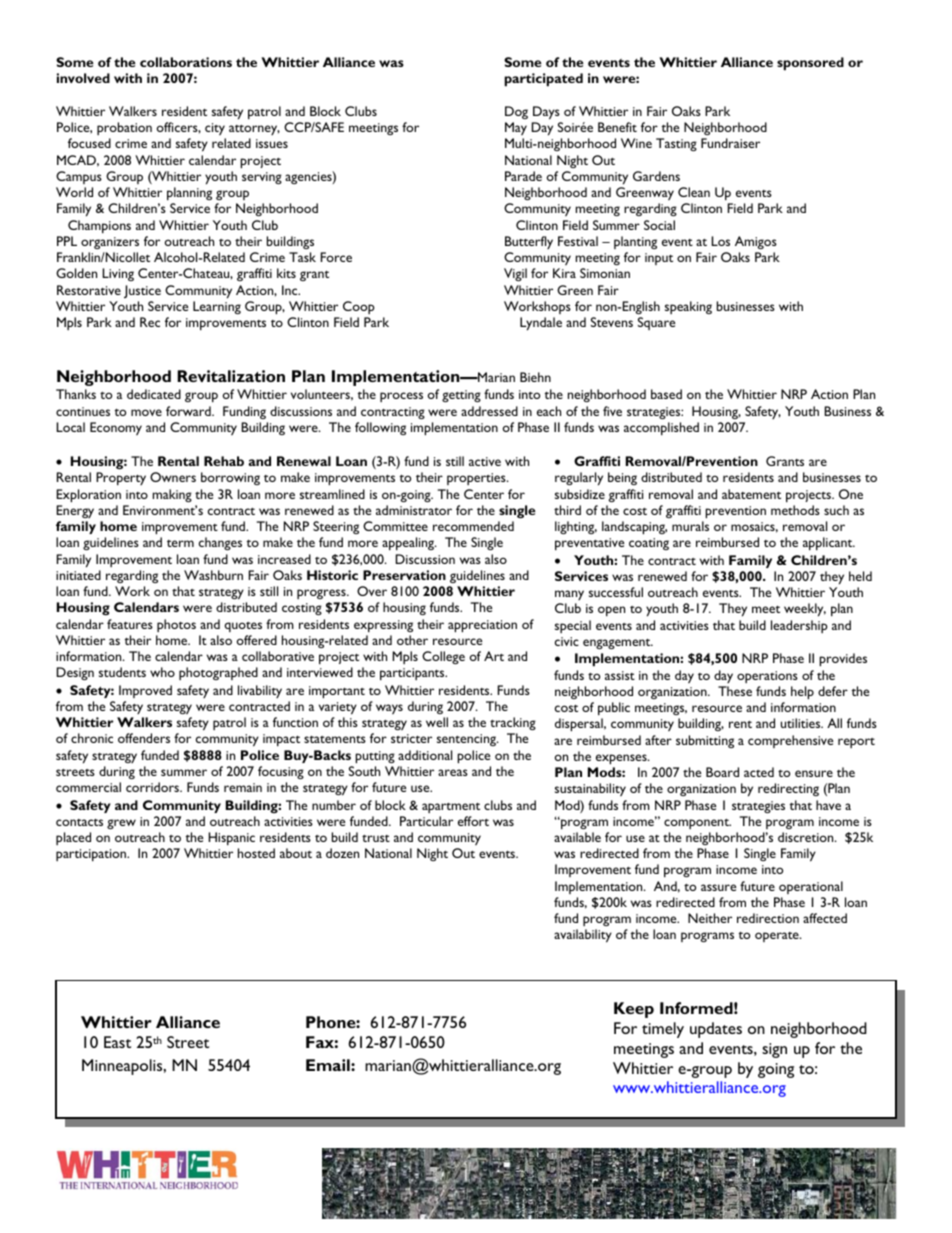  I want to click on Dog, so click(516, 112).
